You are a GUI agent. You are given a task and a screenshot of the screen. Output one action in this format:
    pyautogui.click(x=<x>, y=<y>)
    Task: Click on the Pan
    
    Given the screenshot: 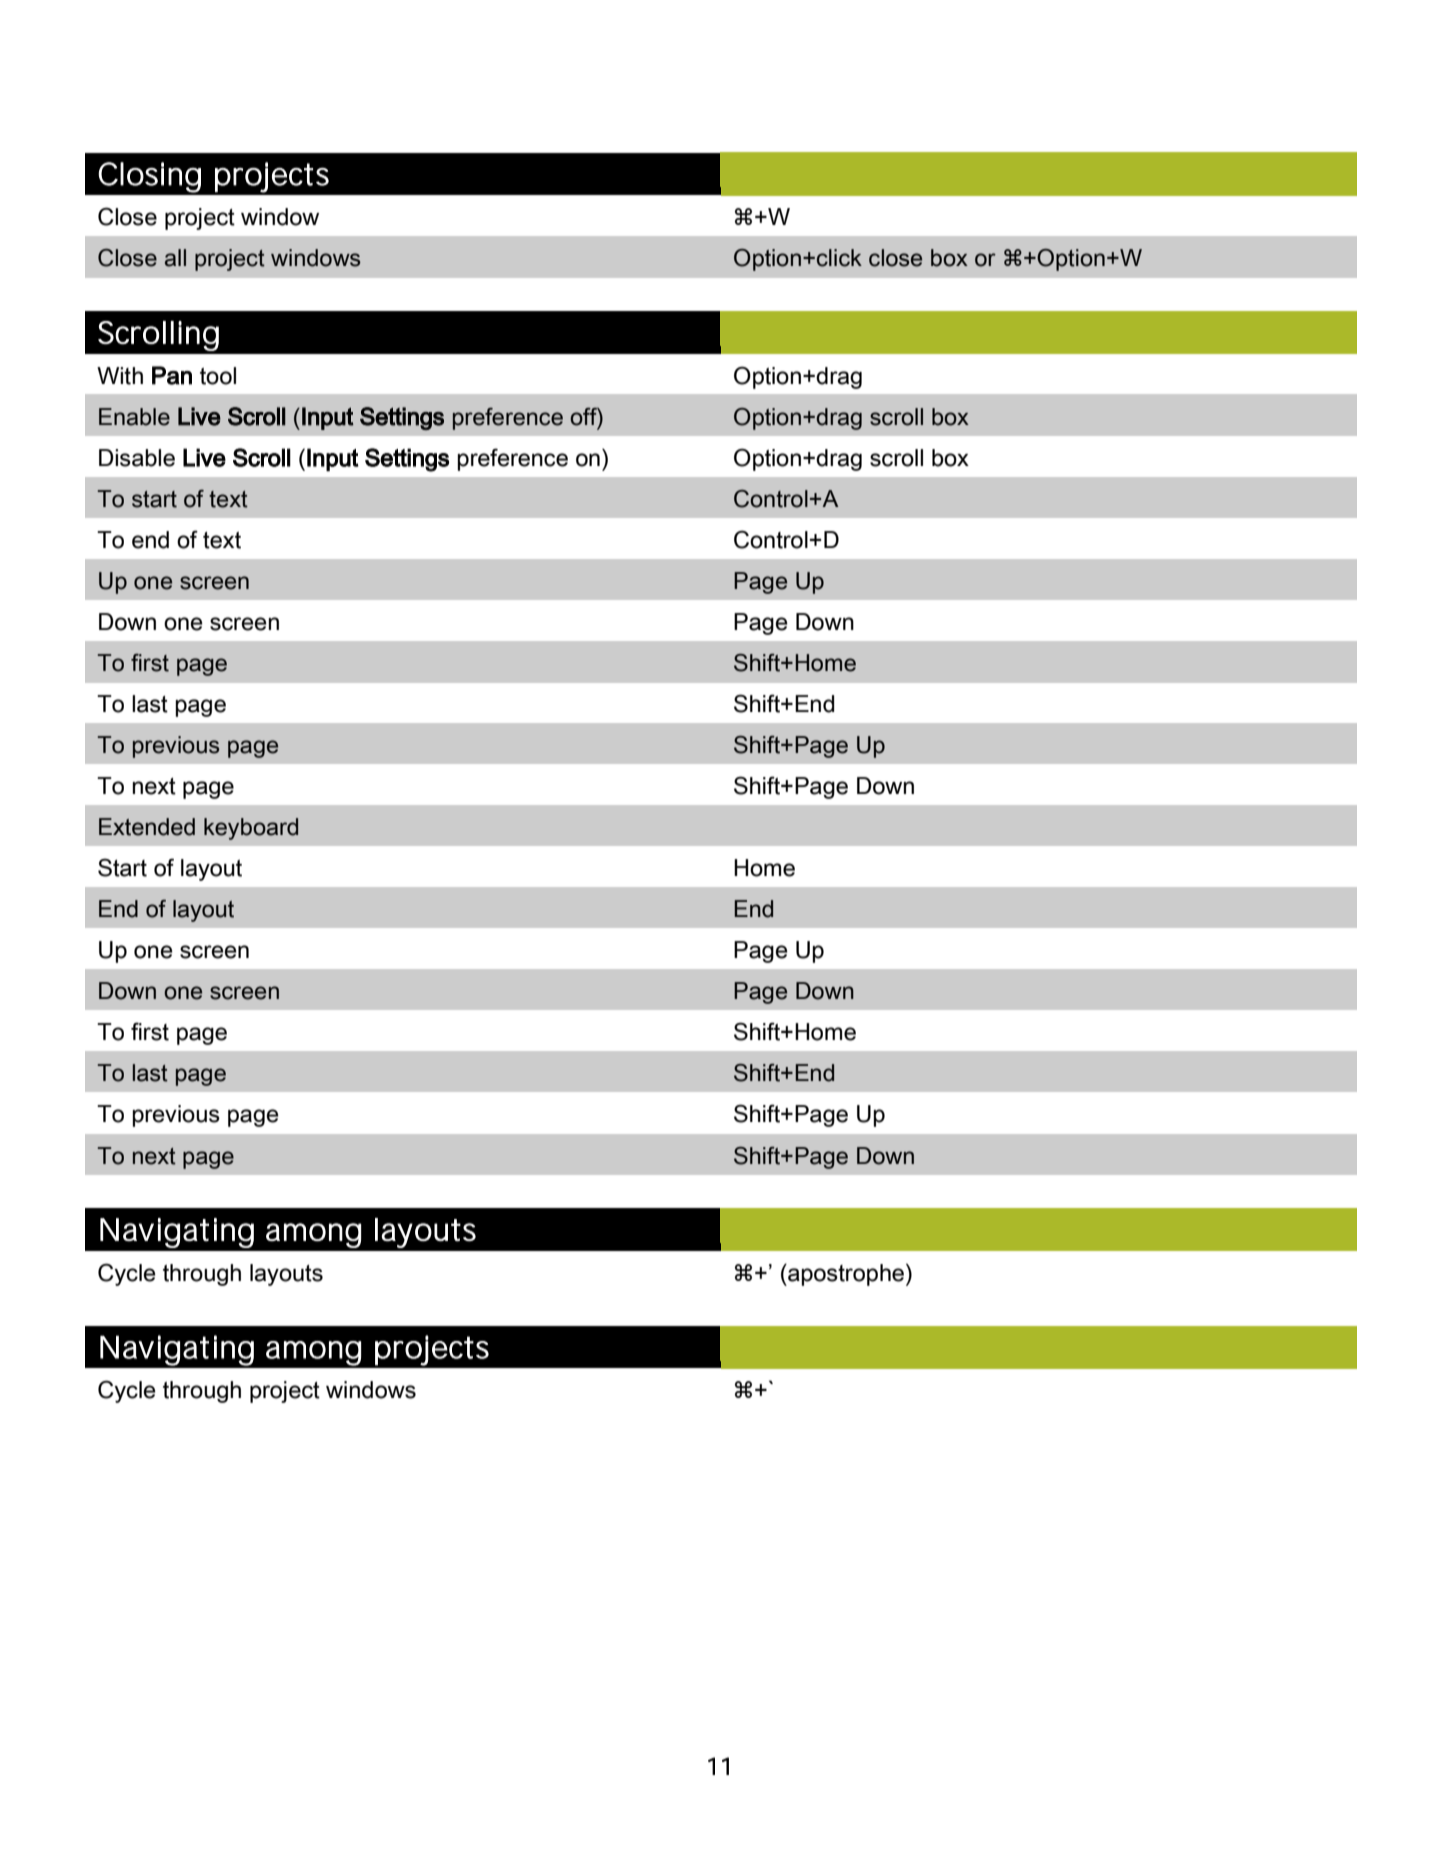 What is the action you would take?
    pyautogui.click(x=172, y=375)
